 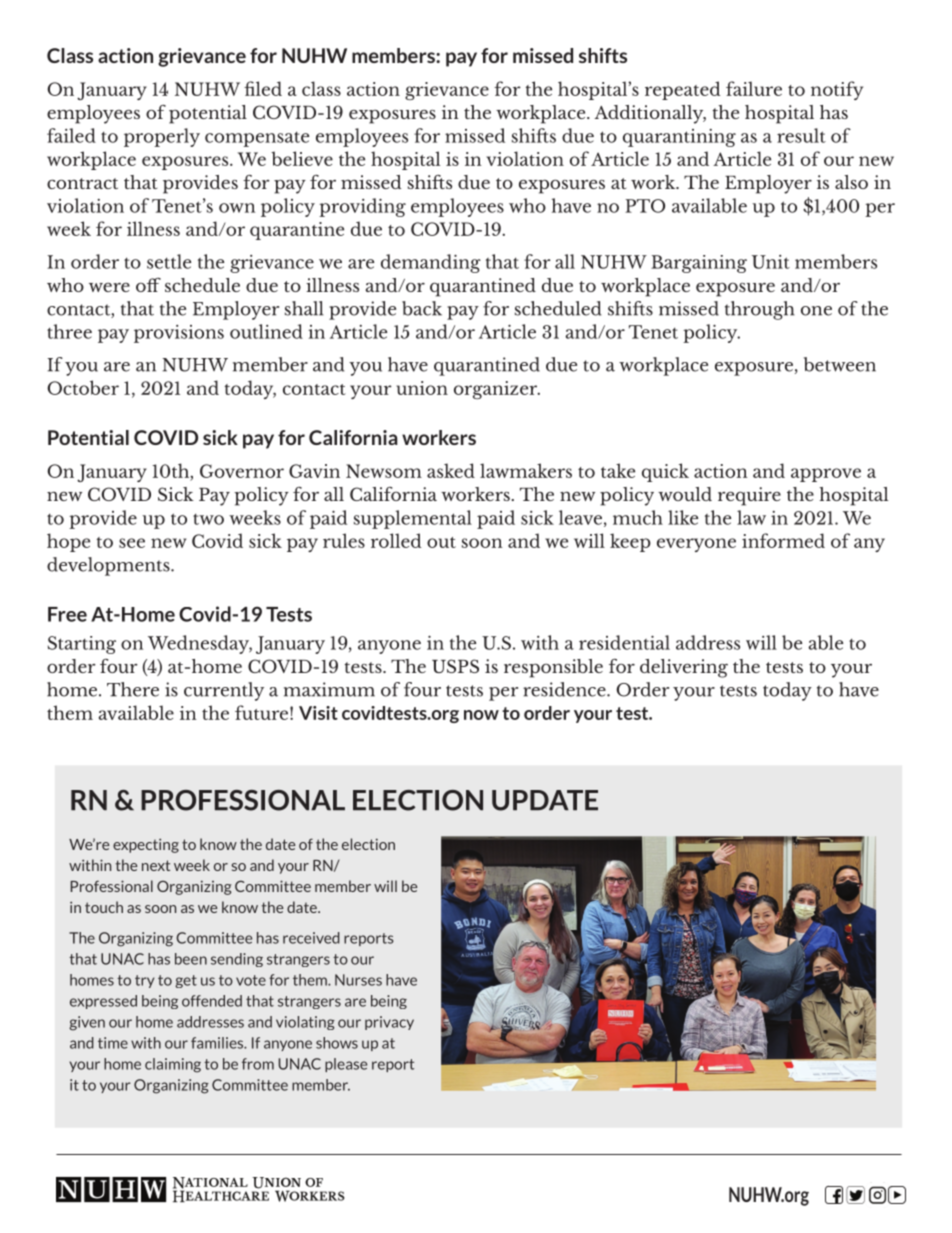 I want to click on developments, so click(x=109, y=566).
